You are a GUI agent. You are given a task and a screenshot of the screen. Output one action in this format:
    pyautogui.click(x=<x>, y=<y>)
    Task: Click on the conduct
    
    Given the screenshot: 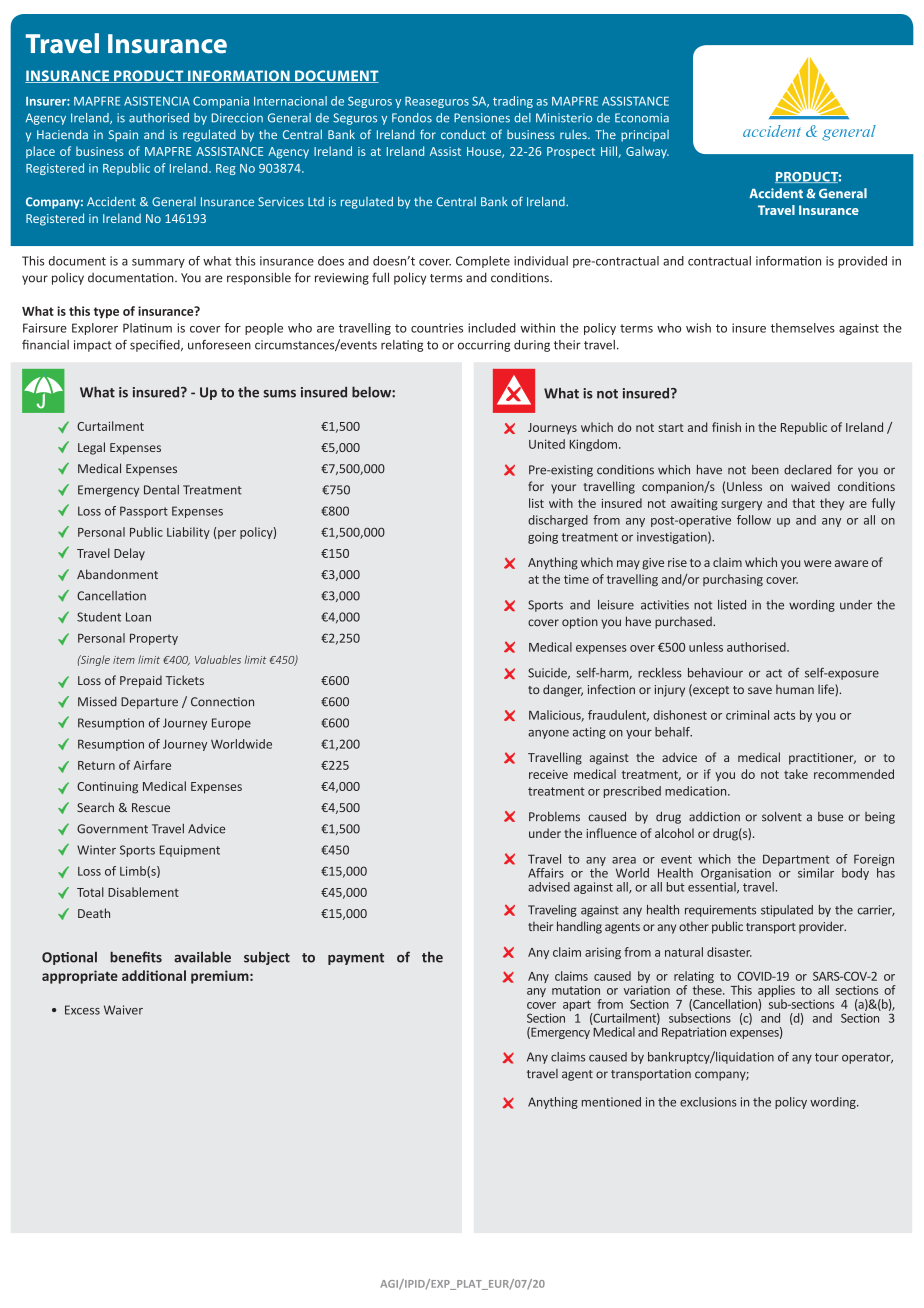 What is the action you would take?
    pyautogui.click(x=463, y=134)
